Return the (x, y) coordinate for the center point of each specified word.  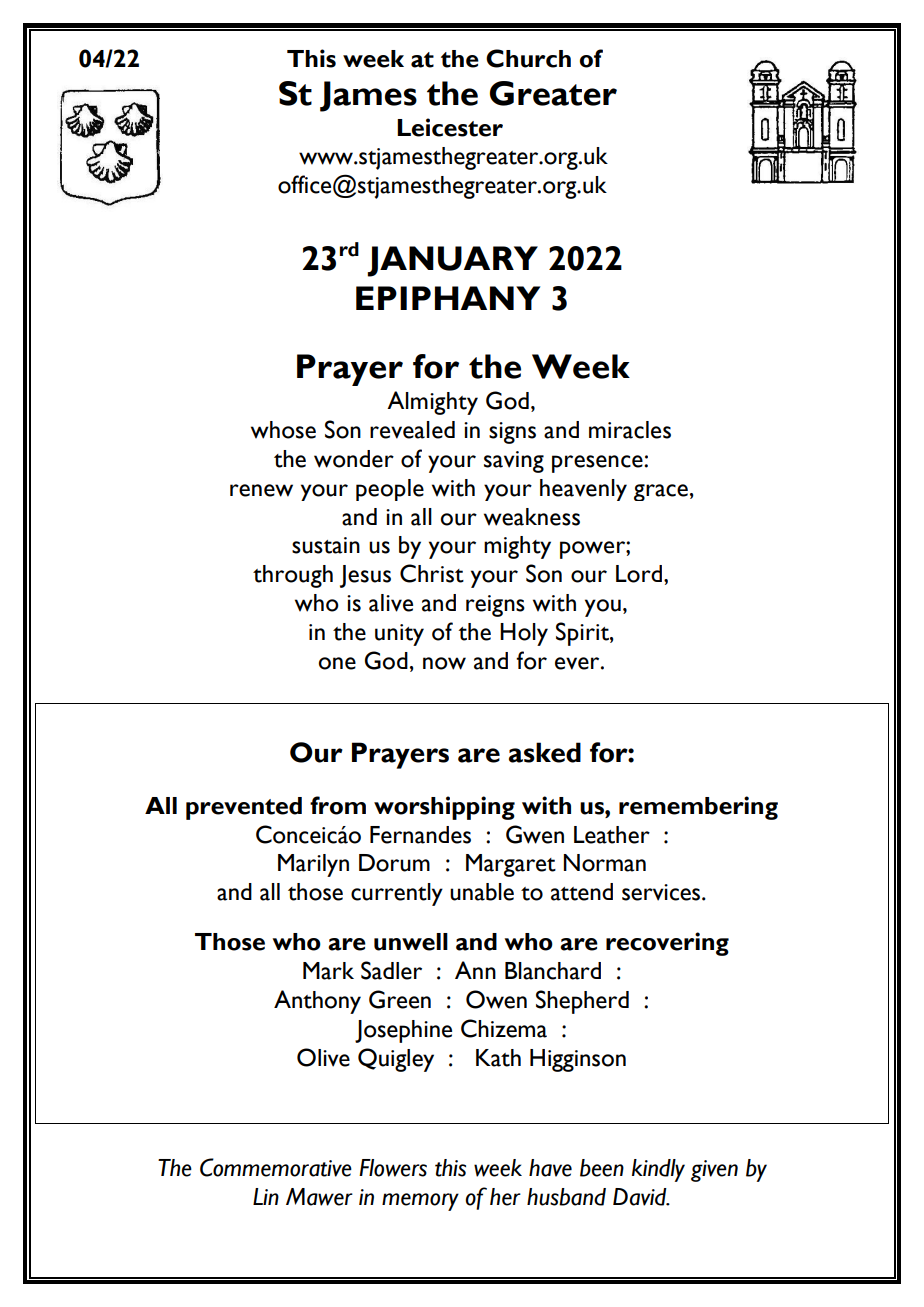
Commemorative (276, 1167)
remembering (698, 808)
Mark (328, 971)
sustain (326, 545)
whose (283, 430)
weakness (532, 517)
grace (661, 492)
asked (545, 752)
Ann (475, 970)
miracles (630, 430)
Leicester (450, 127)
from (338, 805)
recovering (667, 944)
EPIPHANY (448, 298)
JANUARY (452, 261)
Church (528, 58)
